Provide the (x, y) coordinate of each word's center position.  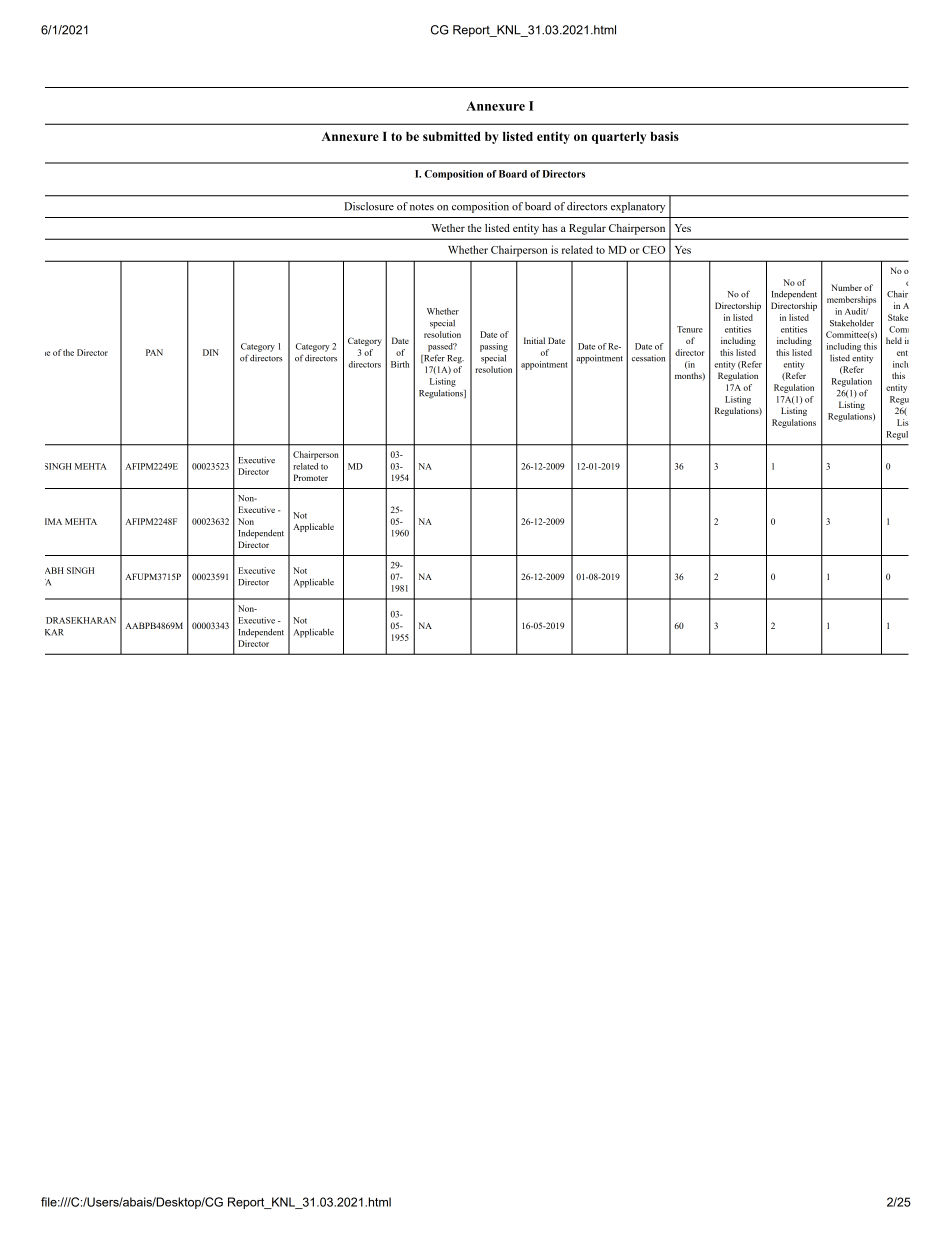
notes (422, 207)
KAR (54, 632)
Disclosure (369, 206)
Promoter (311, 477)
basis (665, 136)
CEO (653, 250)
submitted (452, 136)
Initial (534, 340)
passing (494, 347)
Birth (400, 364)
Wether (448, 228)
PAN (154, 352)
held (894, 340)
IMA (53, 521)
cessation (648, 358)
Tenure (690, 329)
